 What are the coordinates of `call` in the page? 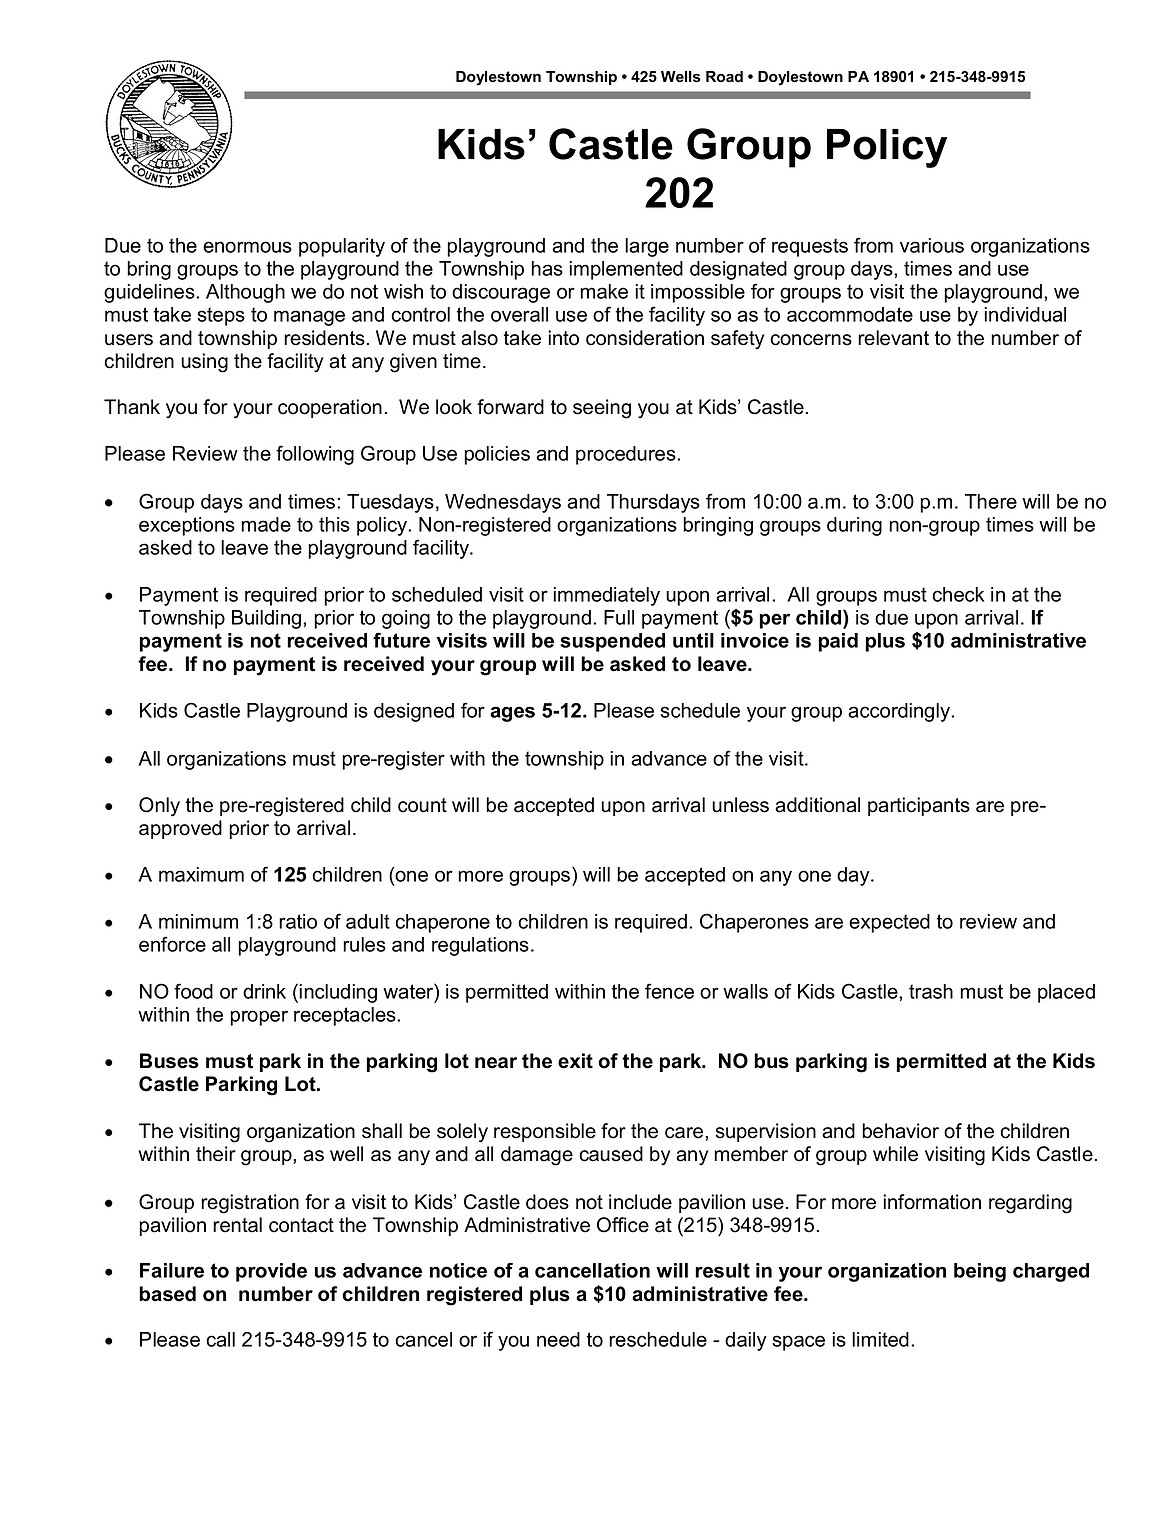 It's located at (220, 1339).
